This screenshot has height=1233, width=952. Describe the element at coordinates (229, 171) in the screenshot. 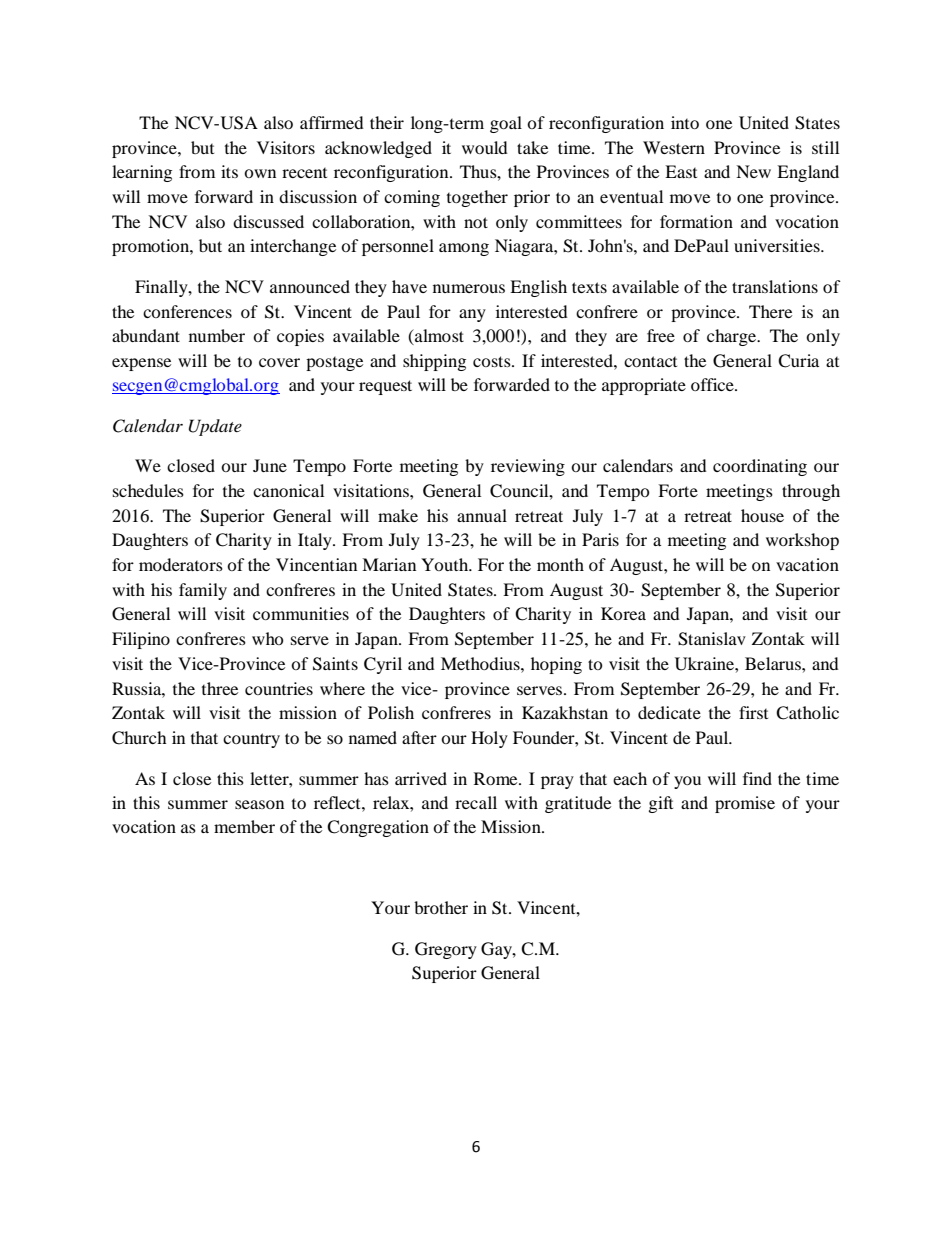

I see `its` at that location.
